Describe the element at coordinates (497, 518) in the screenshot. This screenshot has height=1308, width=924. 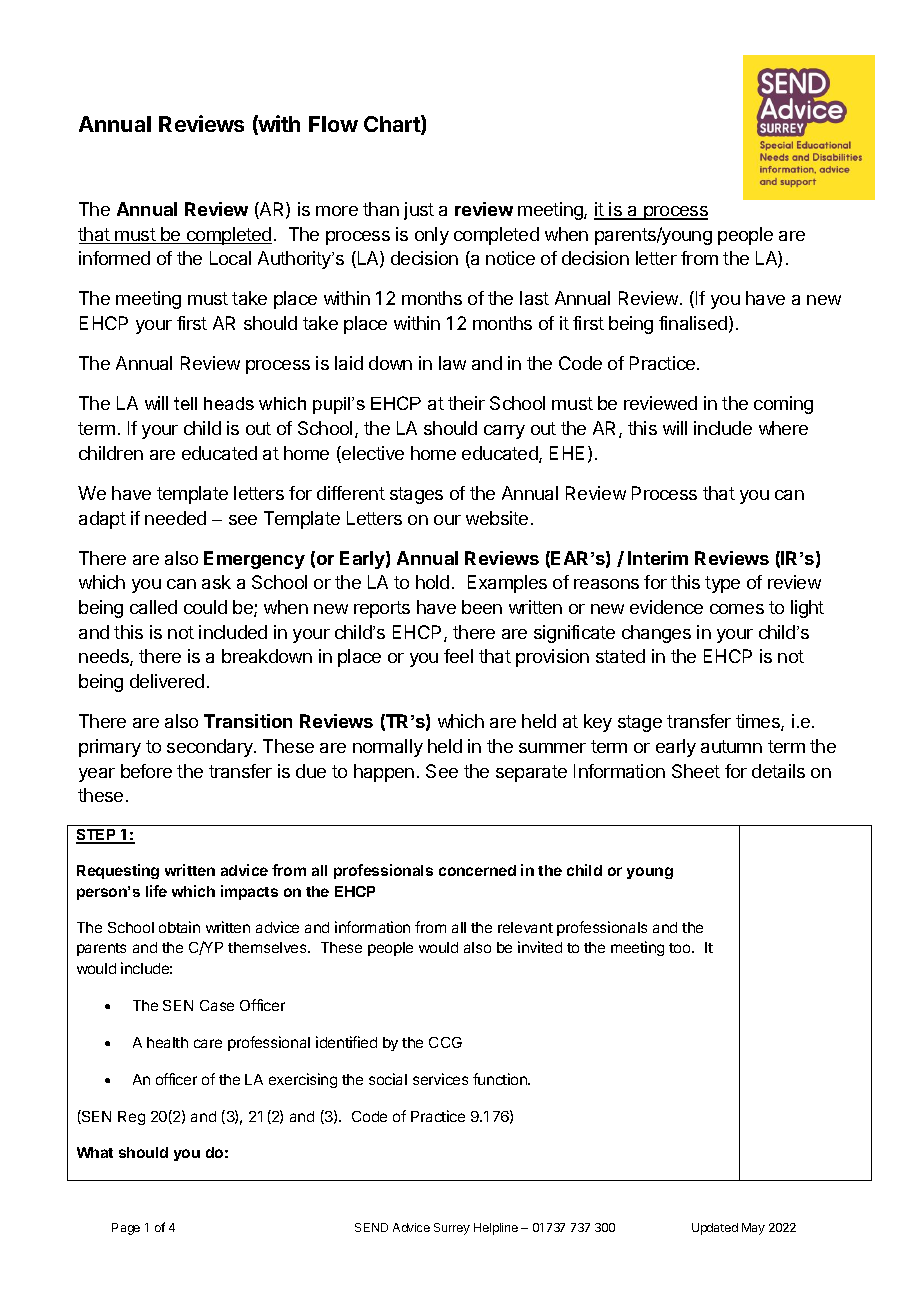
I see `website` at that location.
